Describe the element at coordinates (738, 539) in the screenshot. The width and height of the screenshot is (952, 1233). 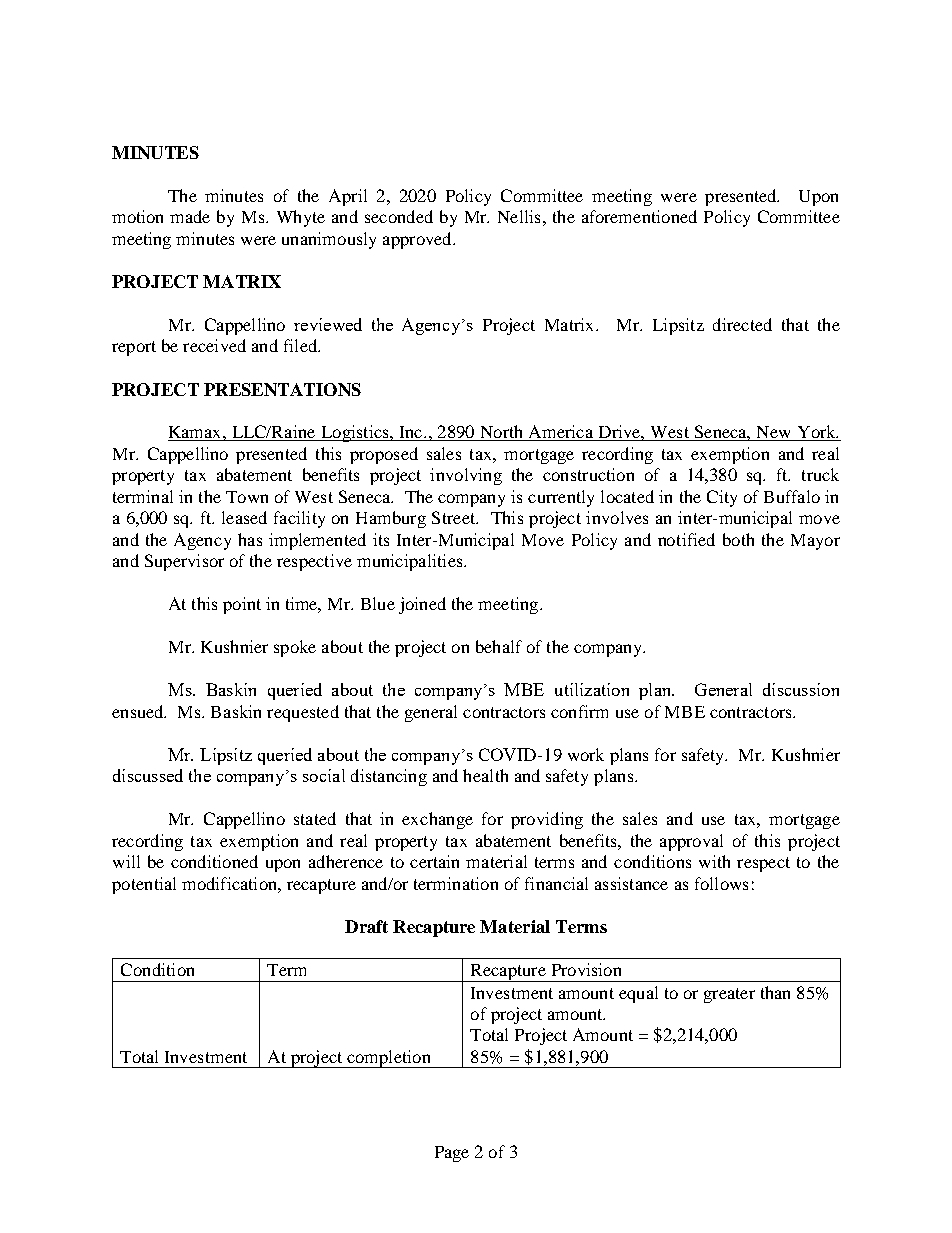
I see `both` at that location.
